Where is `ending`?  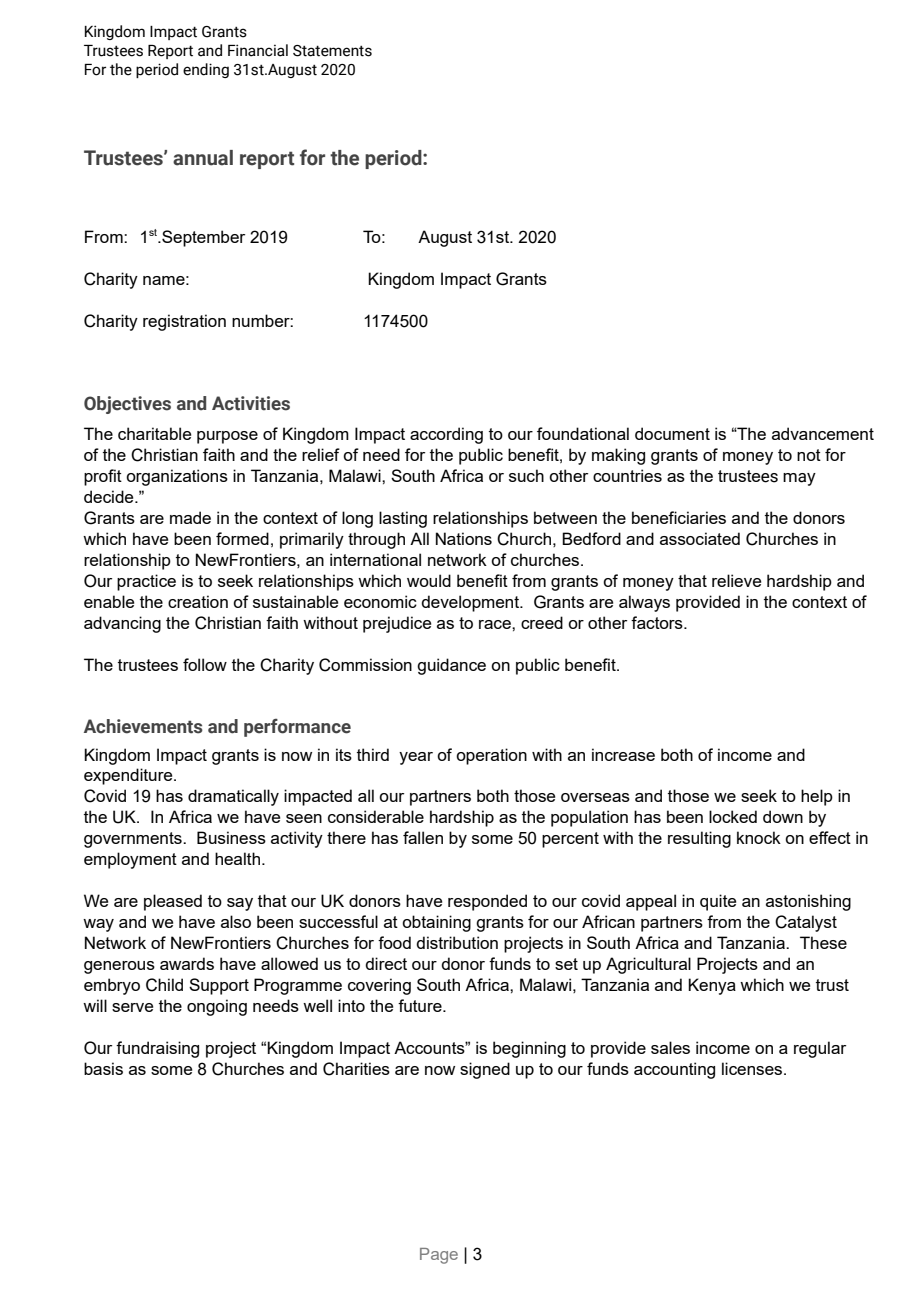 ending is located at coordinates (206, 70).
